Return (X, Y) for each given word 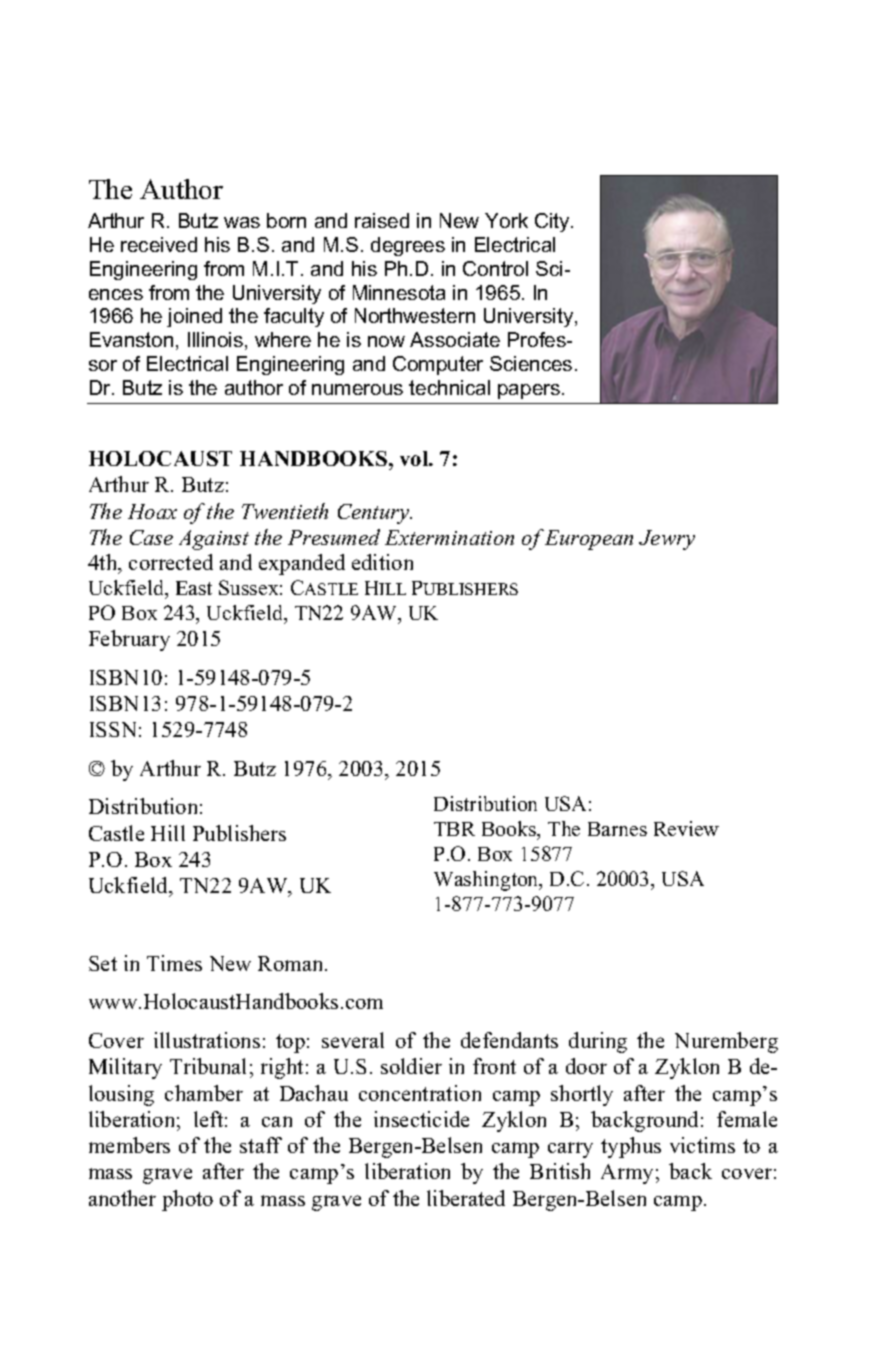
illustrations (207, 1040)
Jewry (667, 540)
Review (686, 828)
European (589, 540)
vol (415, 458)
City (553, 222)
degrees (408, 246)
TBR (454, 829)
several (353, 1040)
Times (174, 963)
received (159, 244)
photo (187, 1200)
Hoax (152, 511)
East (194, 588)
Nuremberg (726, 1042)
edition (382, 562)
